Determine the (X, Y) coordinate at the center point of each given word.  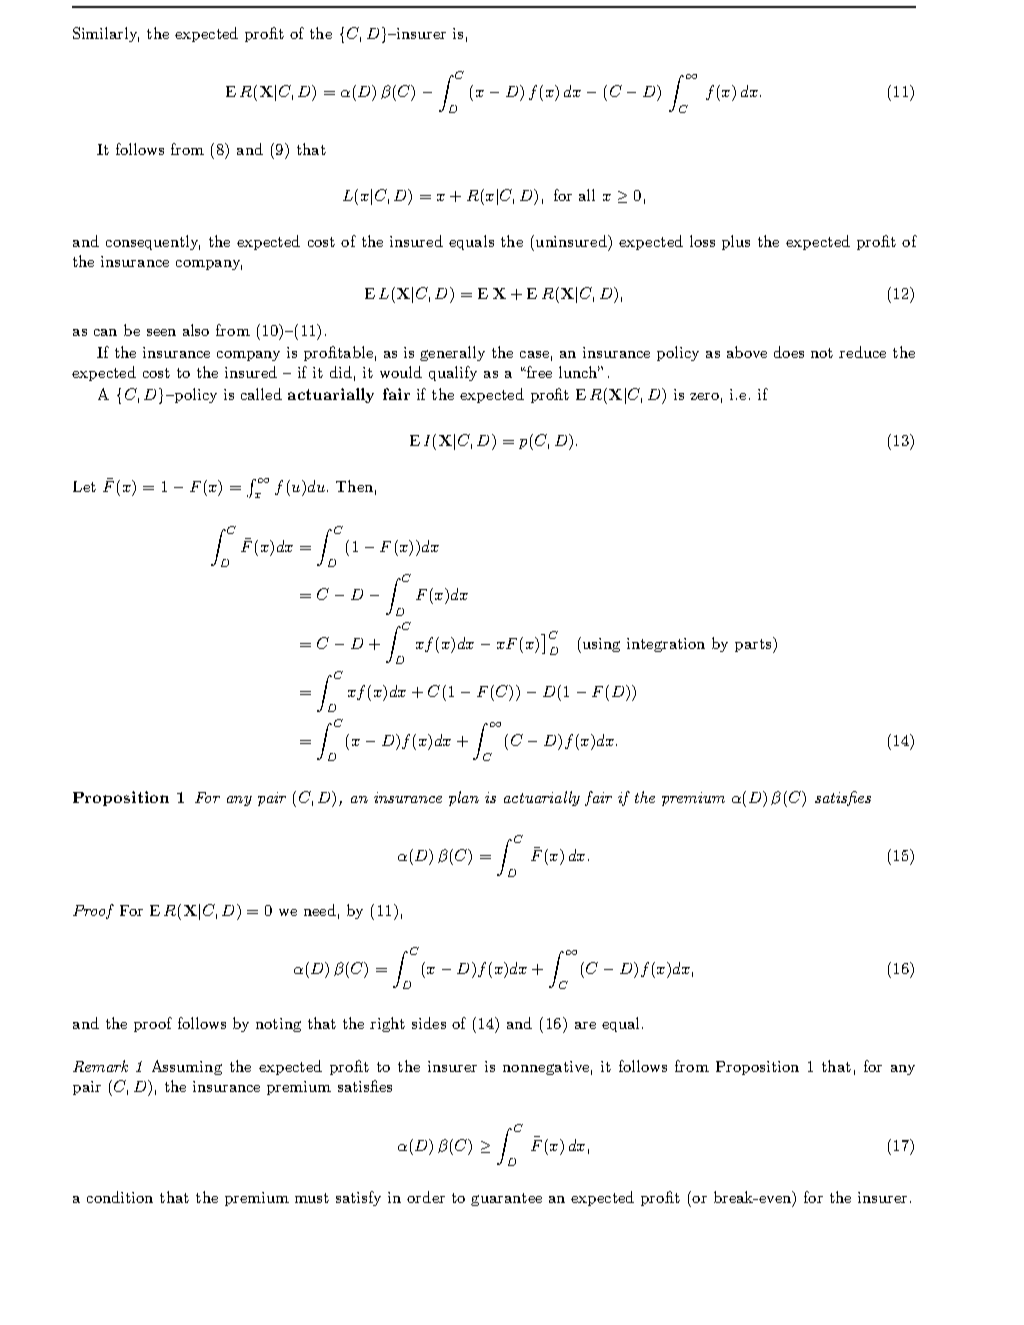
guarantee (506, 1199)
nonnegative (546, 1068)
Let (84, 486)
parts (754, 645)
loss (702, 241)
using (601, 645)
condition (120, 1197)
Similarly (106, 34)
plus (736, 242)
